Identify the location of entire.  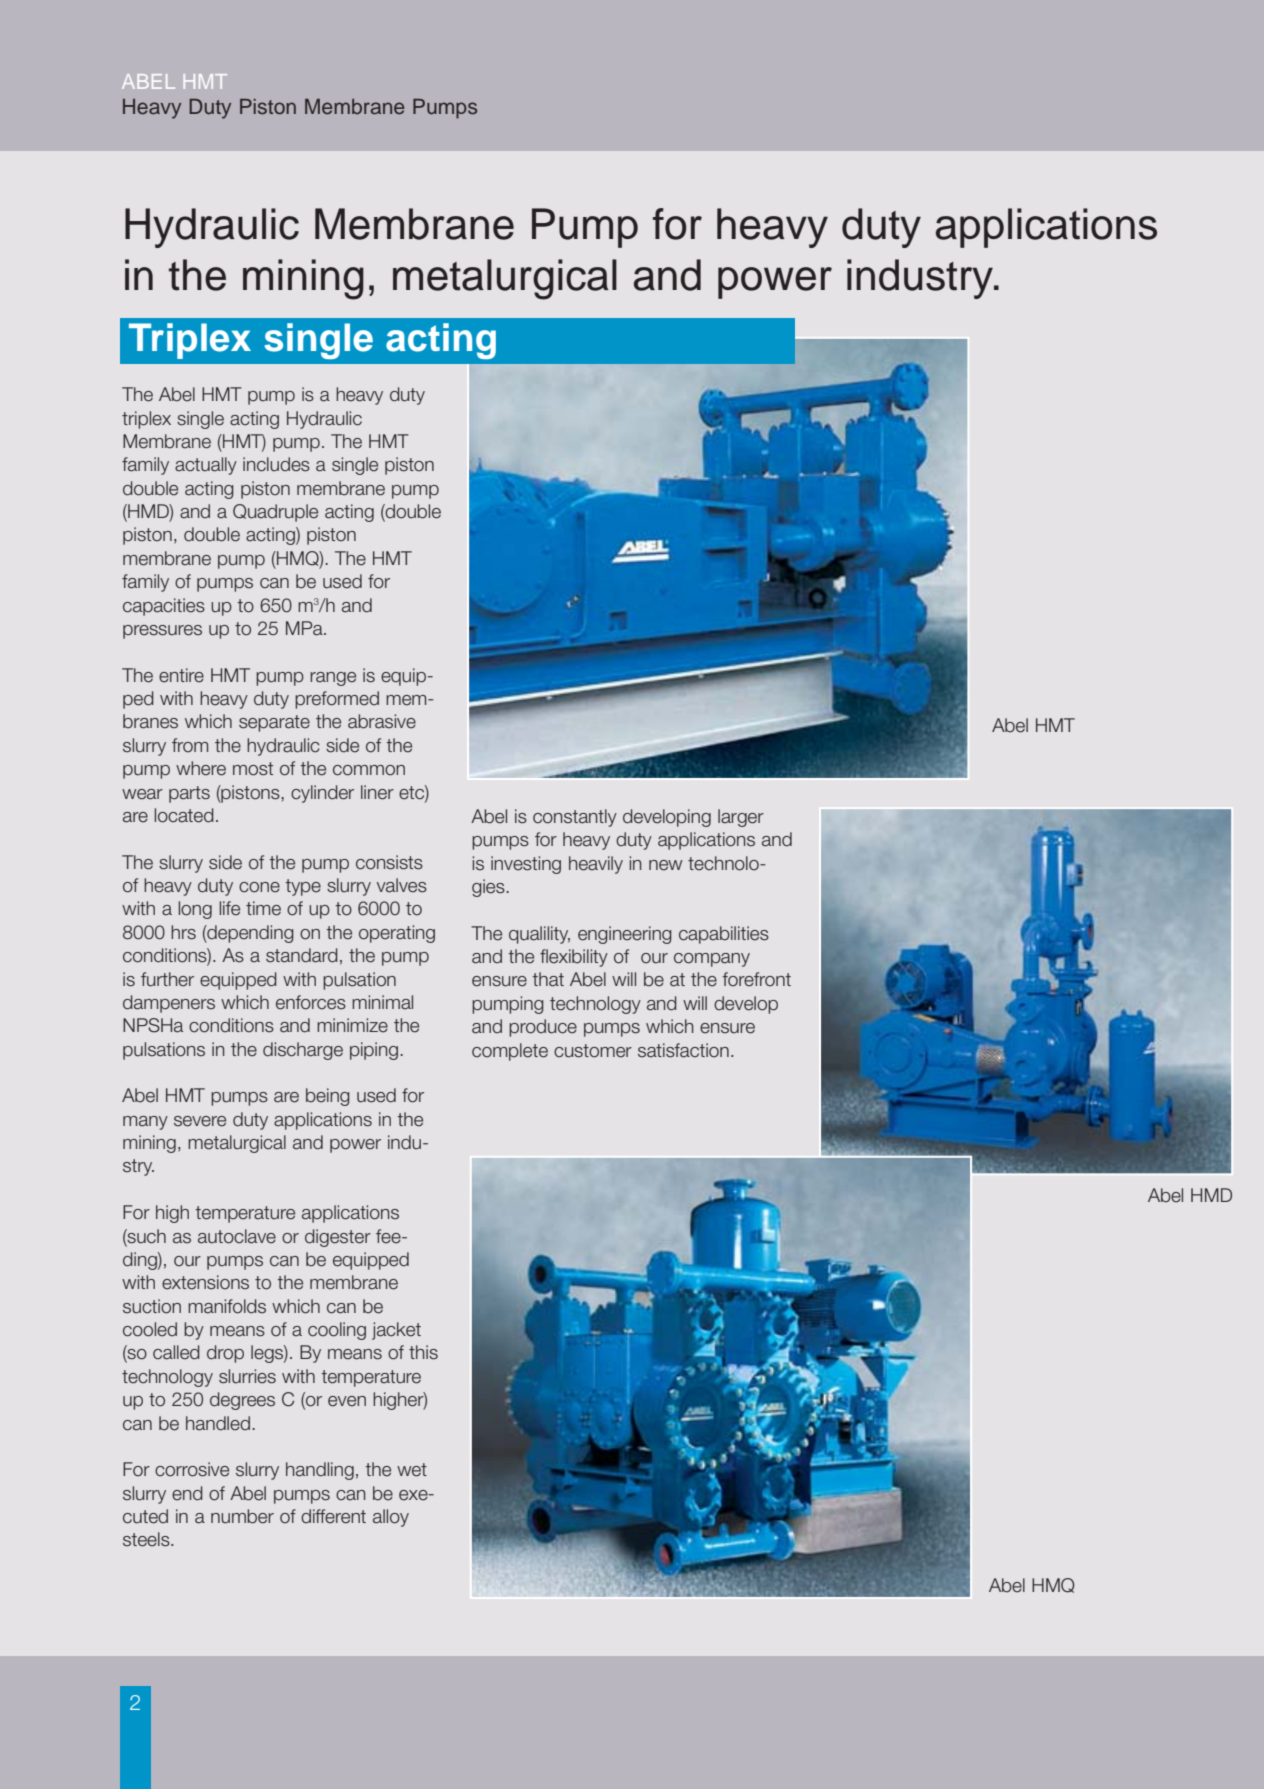
(181, 675).
